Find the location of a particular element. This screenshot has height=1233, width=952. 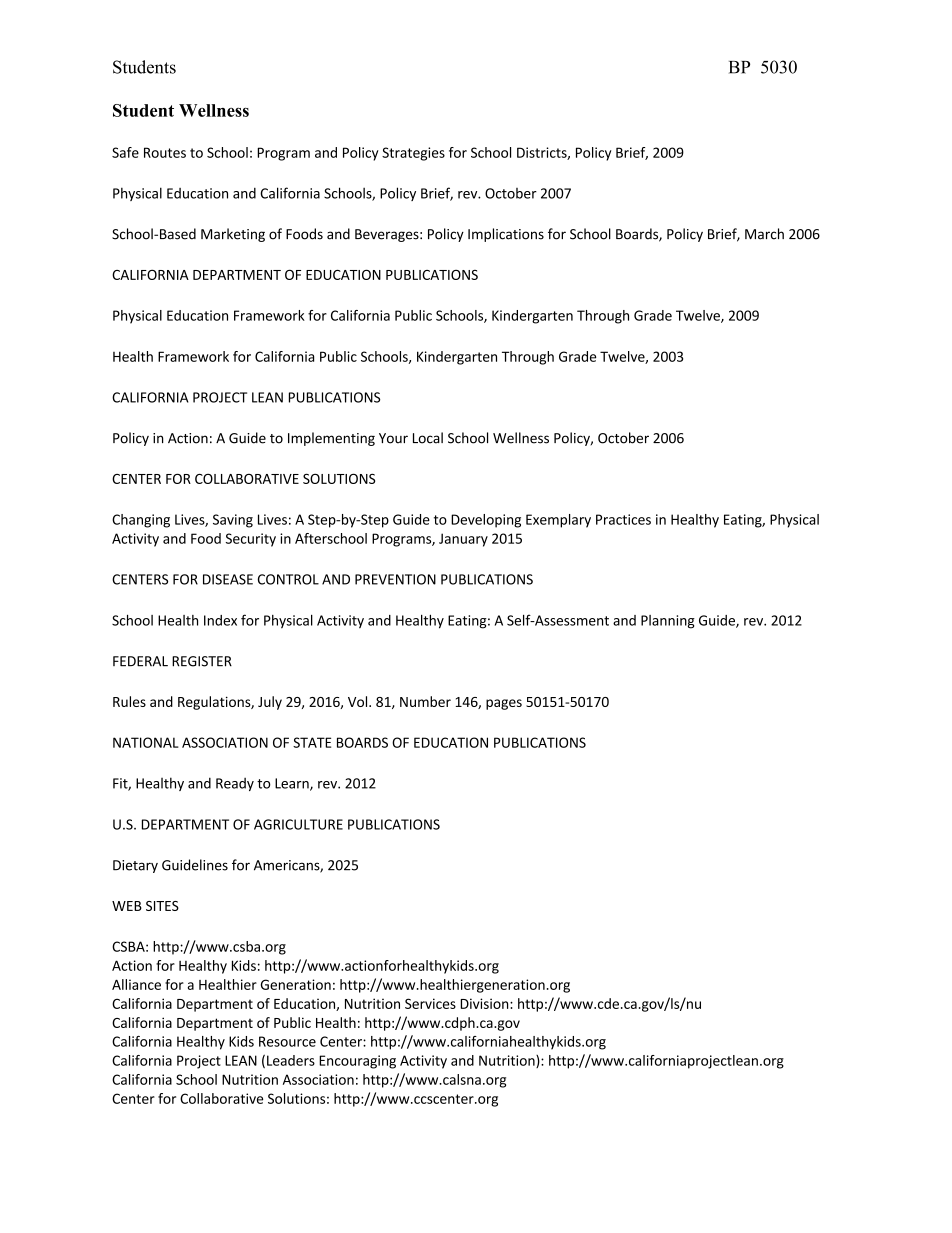

March is located at coordinates (764, 234).
